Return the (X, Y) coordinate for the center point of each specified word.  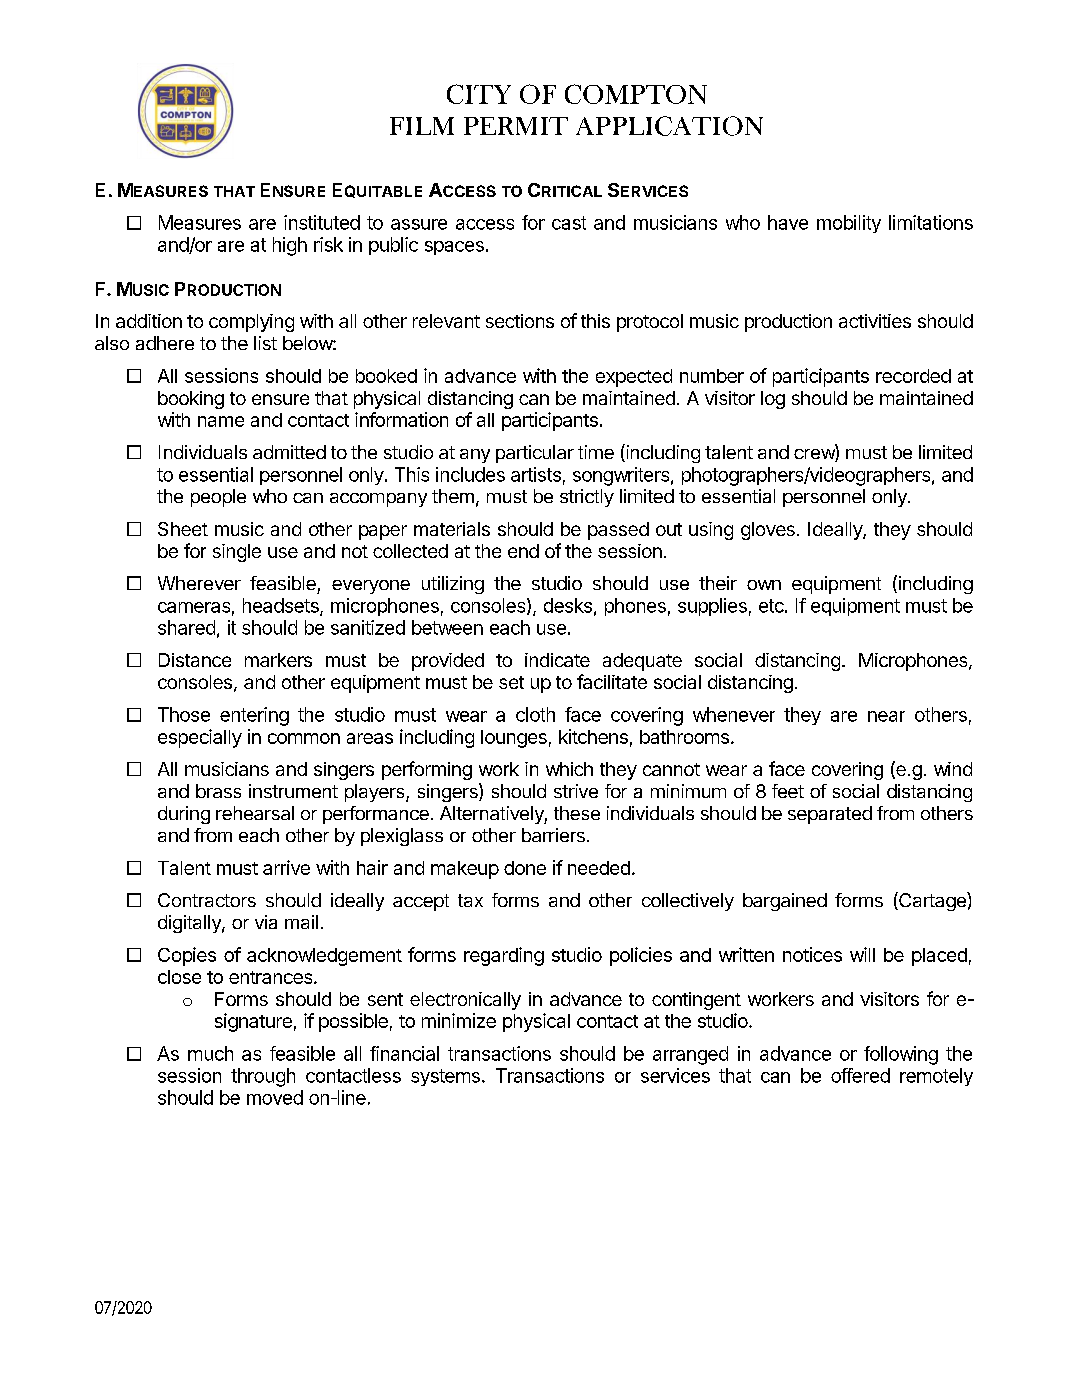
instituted (322, 222)
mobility (849, 224)
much (210, 1053)
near (886, 716)
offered (860, 1075)
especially (200, 738)
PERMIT (516, 126)
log (773, 400)
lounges (514, 739)
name (221, 421)
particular (535, 454)
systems (445, 1077)
